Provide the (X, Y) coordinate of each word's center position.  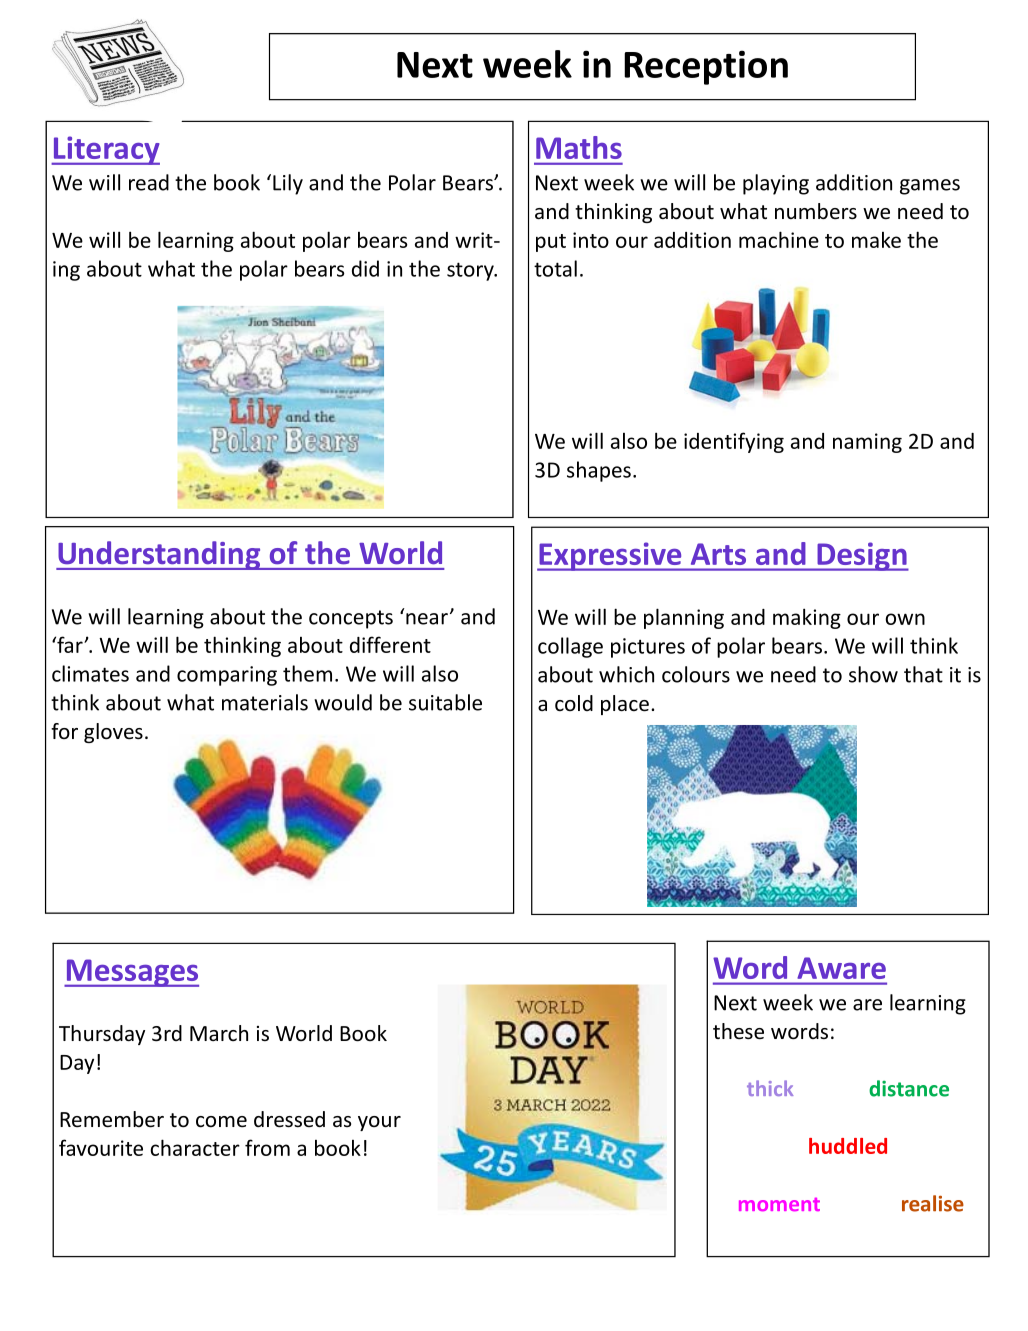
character (195, 1147)
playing (776, 184)
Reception (706, 67)
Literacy (105, 150)
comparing (227, 676)
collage (570, 647)
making (807, 618)
